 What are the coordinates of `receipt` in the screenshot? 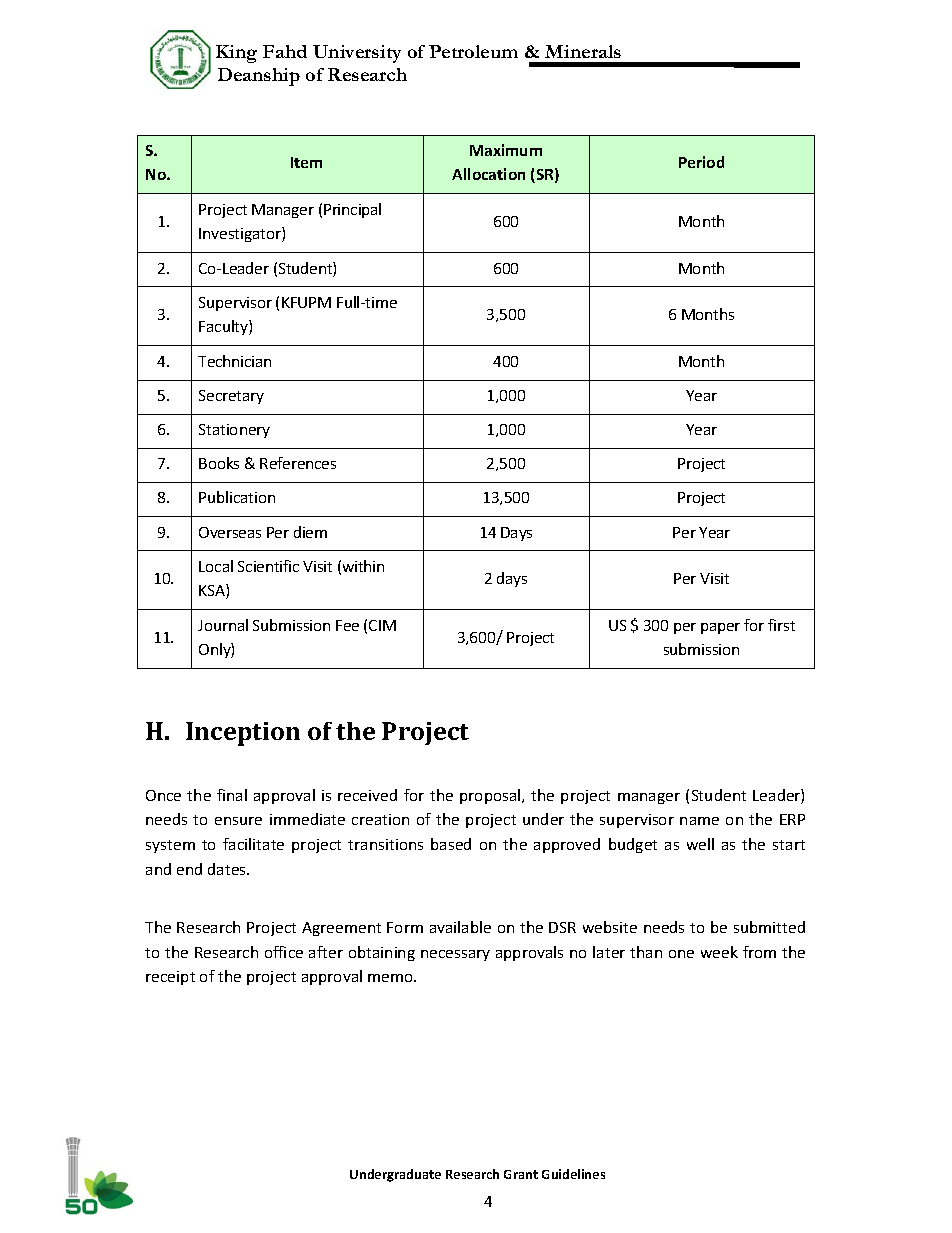 It's located at (170, 978).
